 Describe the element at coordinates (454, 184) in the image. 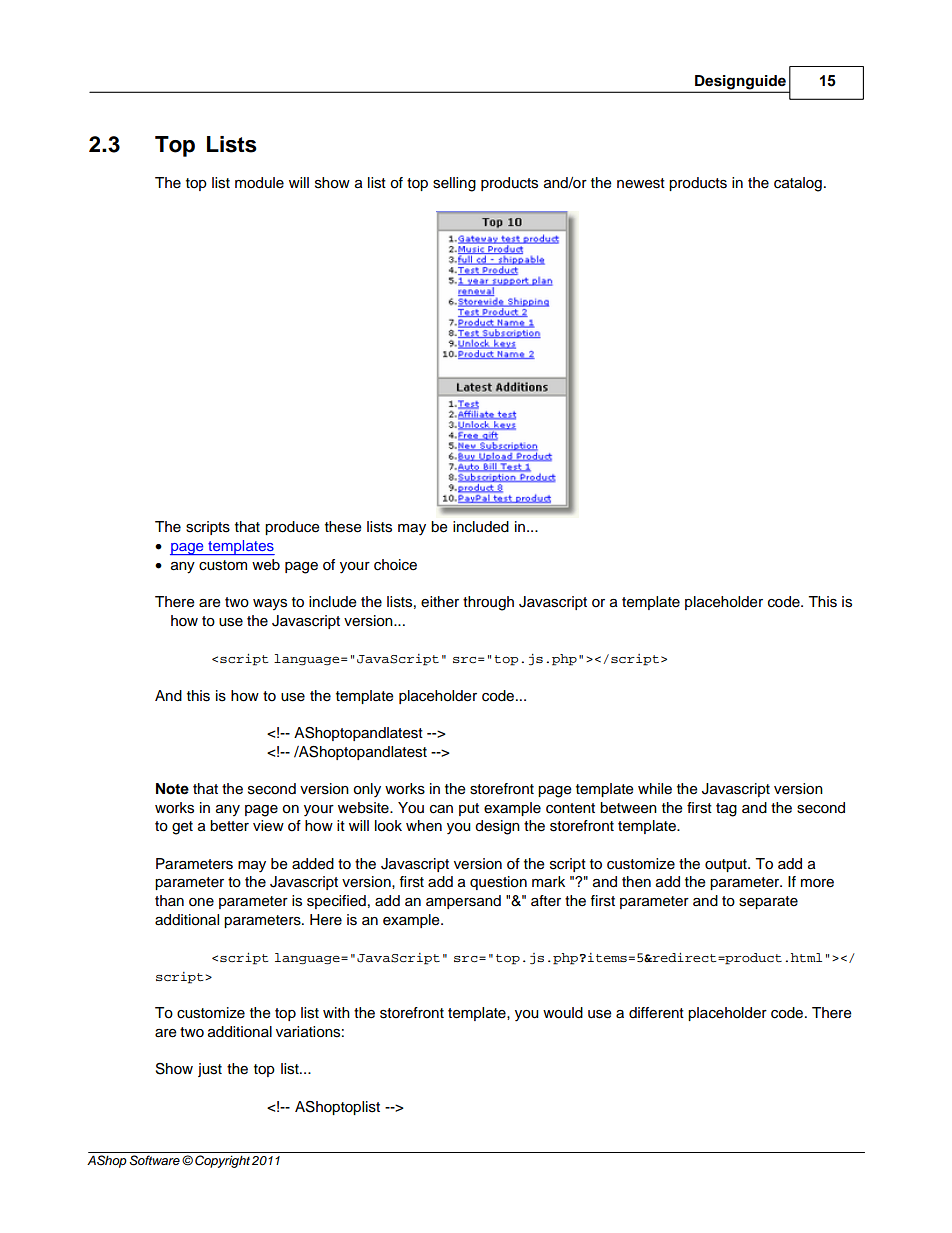

I see `selling` at that location.
